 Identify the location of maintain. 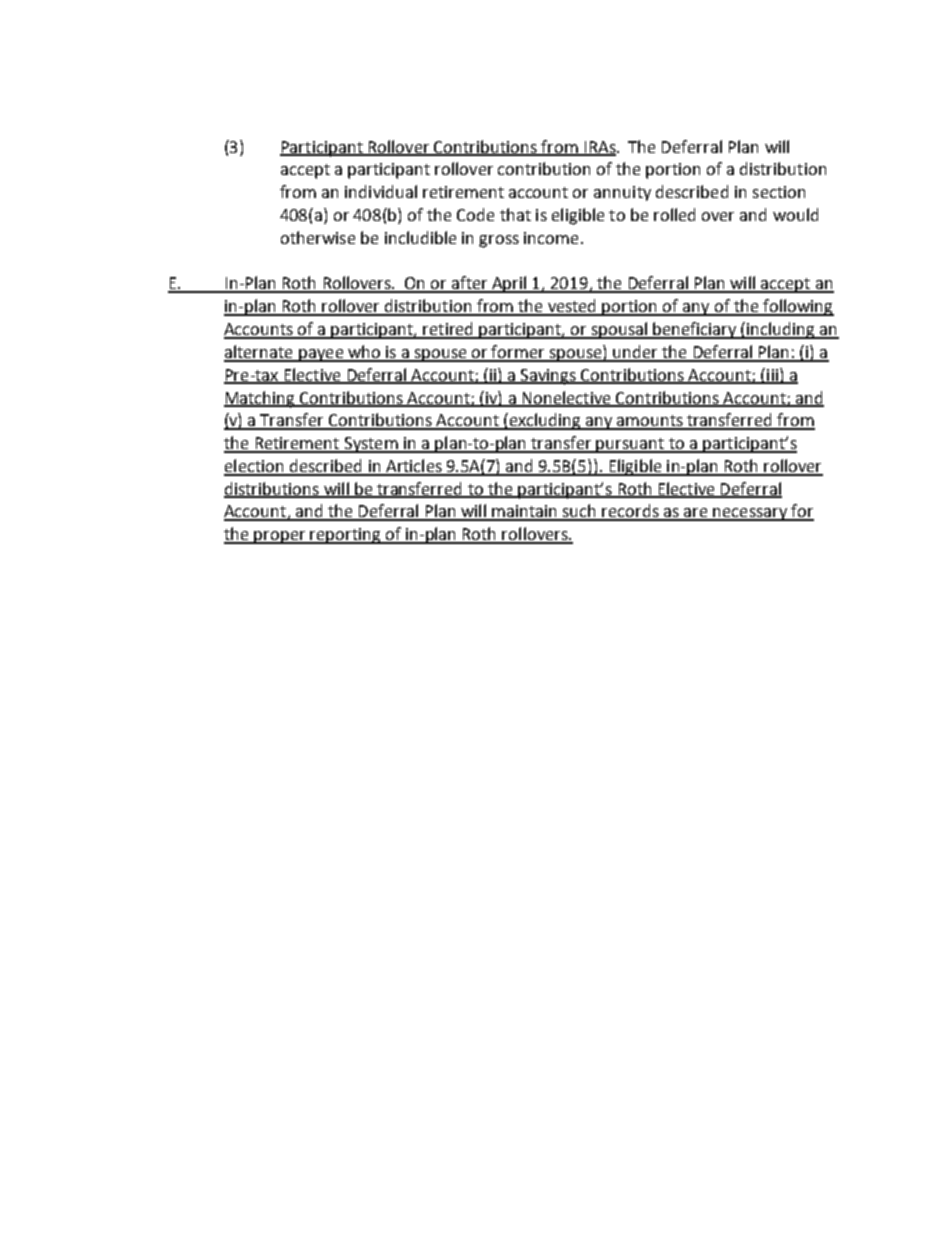
(525, 512).
